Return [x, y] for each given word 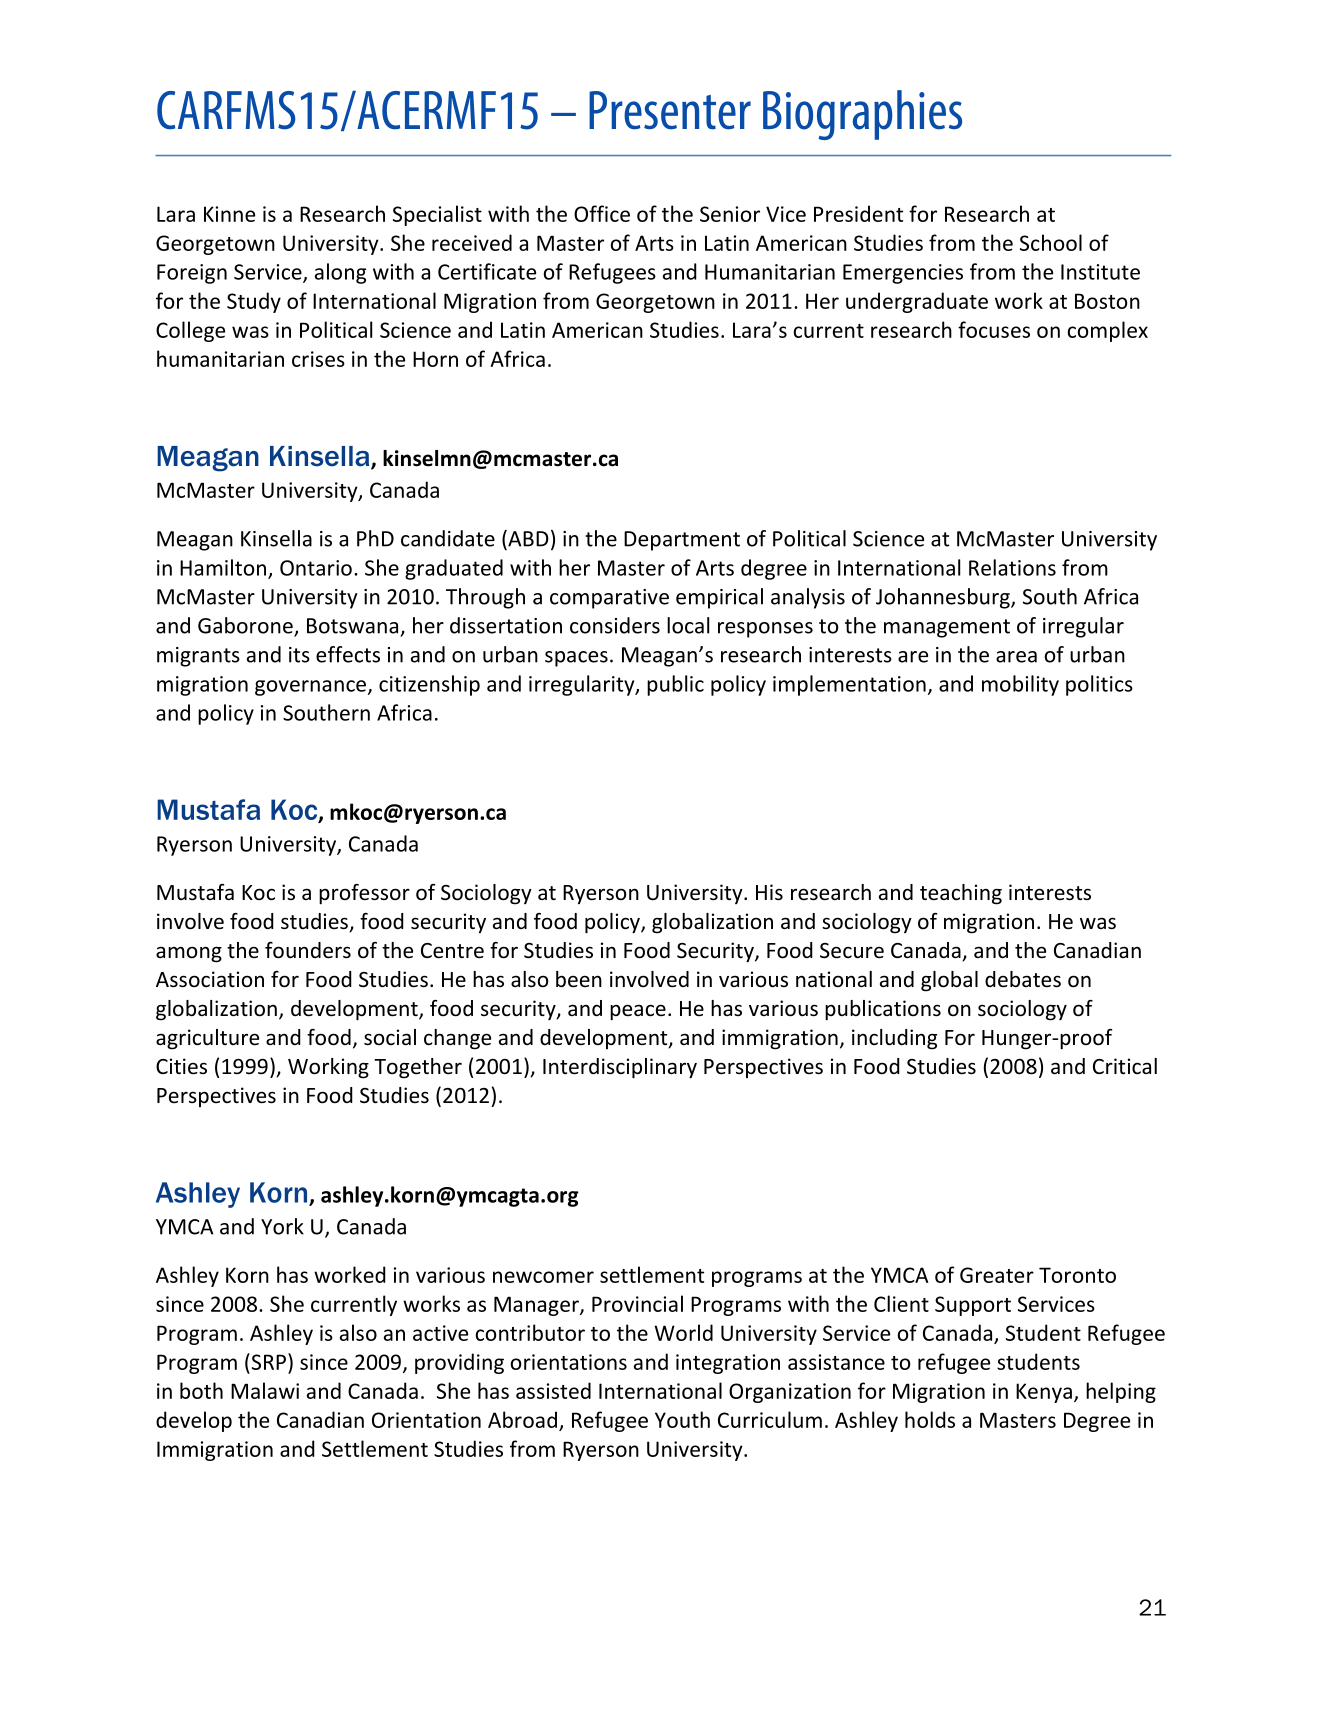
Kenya [1044, 1393]
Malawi [265, 1390]
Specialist [437, 215]
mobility [1020, 685]
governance [312, 688]
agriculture [207, 1039]
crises [318, 359]
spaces [576, 659]
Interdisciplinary [620, 1068]
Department [682, 541]
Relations [1012, 567]
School [1051, 242]
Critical [1125, 1066]
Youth [682, 1419]
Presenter [670, 110]
